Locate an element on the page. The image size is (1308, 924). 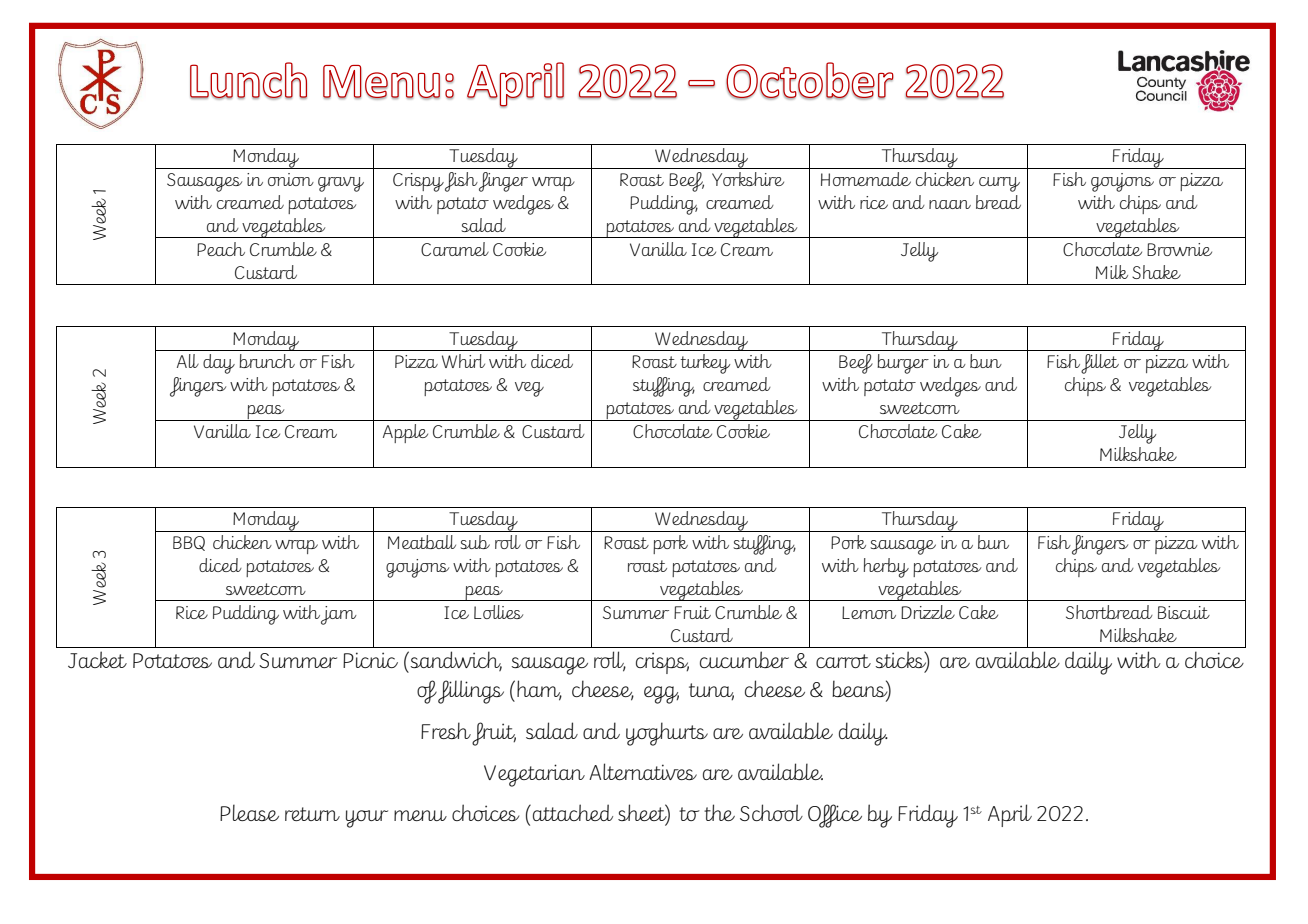
naan is located at coordinates (950, 204).
